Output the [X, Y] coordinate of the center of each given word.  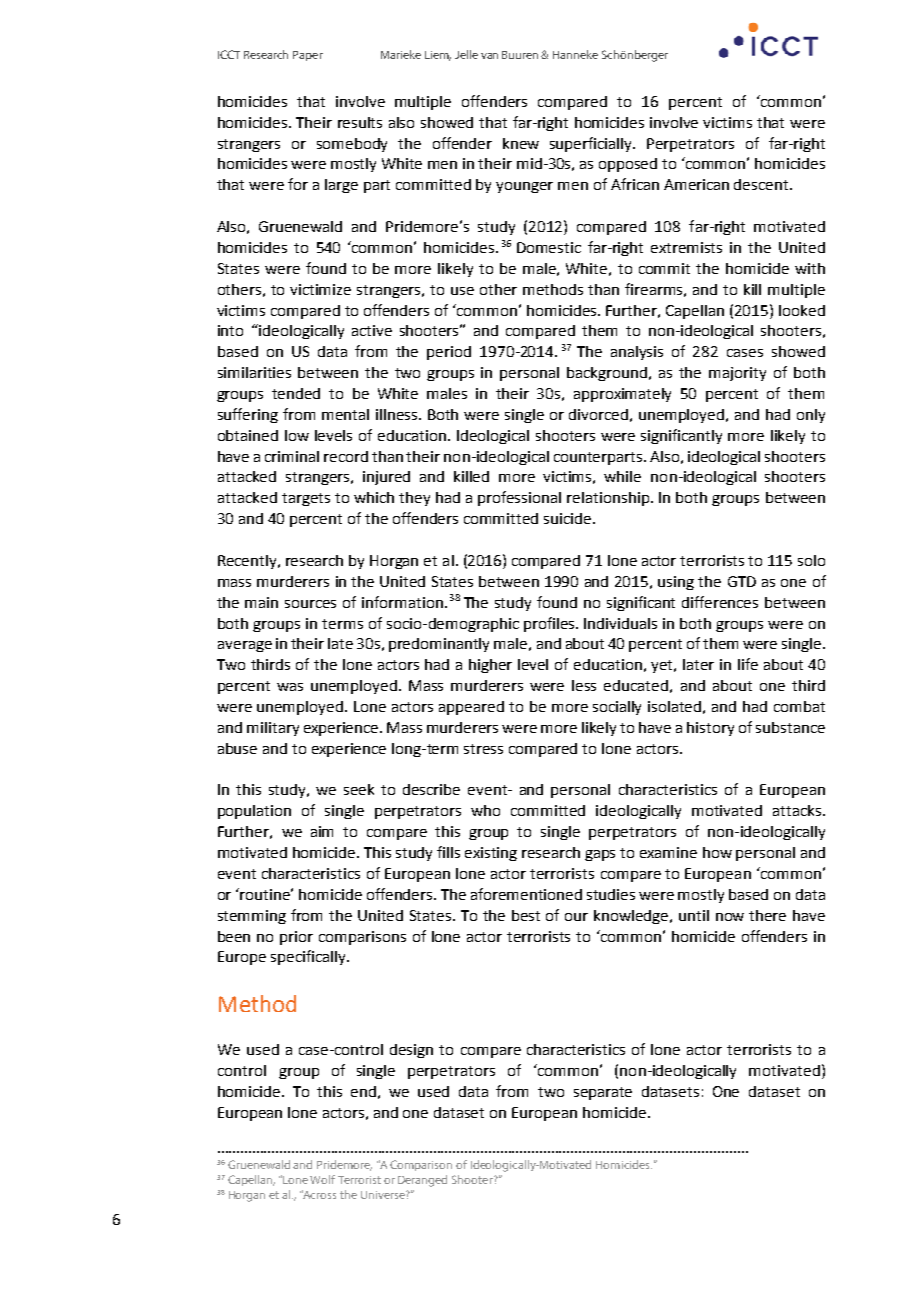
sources [310, 604]
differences [720, 602]
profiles [550, 624]
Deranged [422, 1181]
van [489, 56]
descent [762, 184]
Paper [308, 56]
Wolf [322, 1179]
